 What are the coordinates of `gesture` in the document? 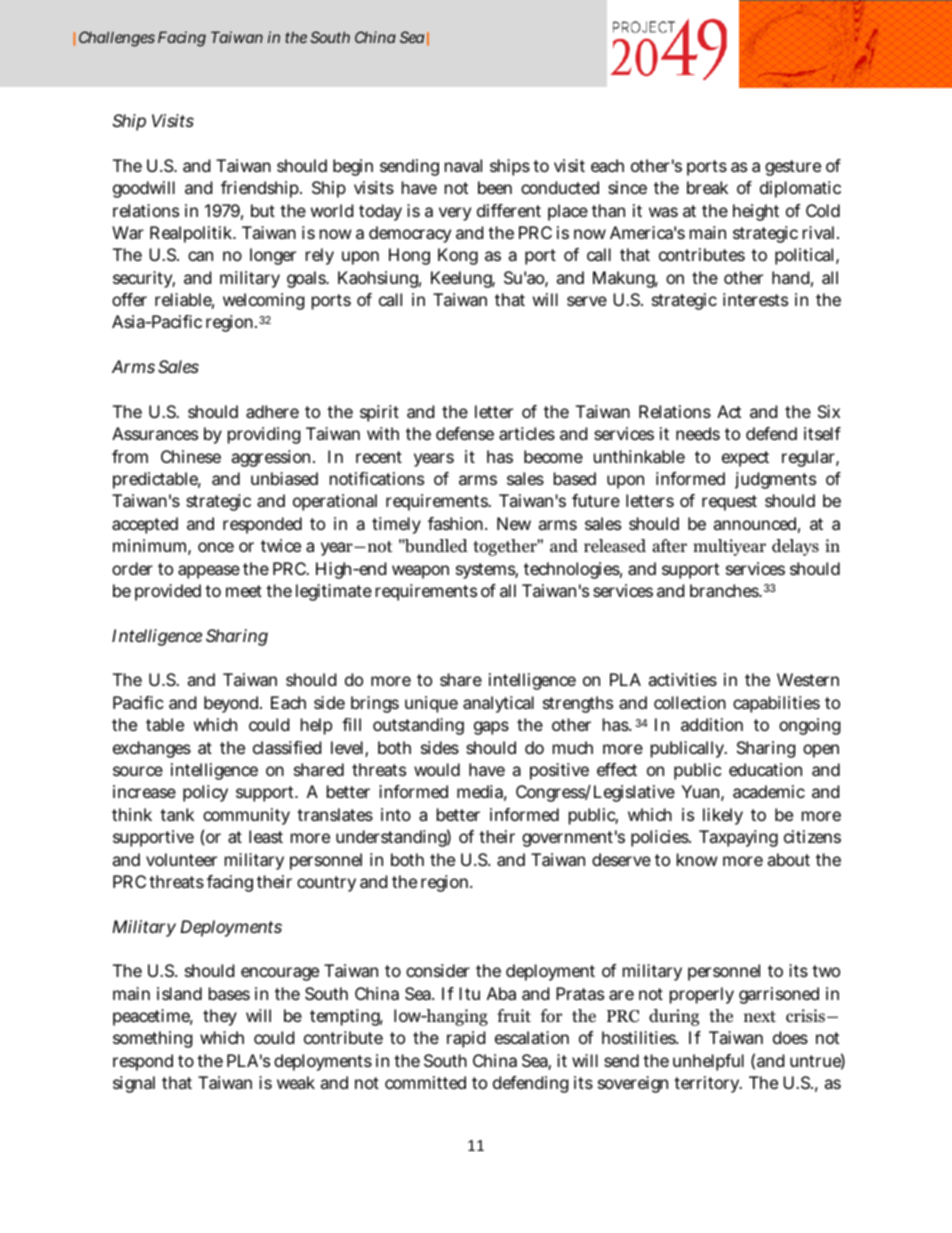 It's located at (793, 168).
